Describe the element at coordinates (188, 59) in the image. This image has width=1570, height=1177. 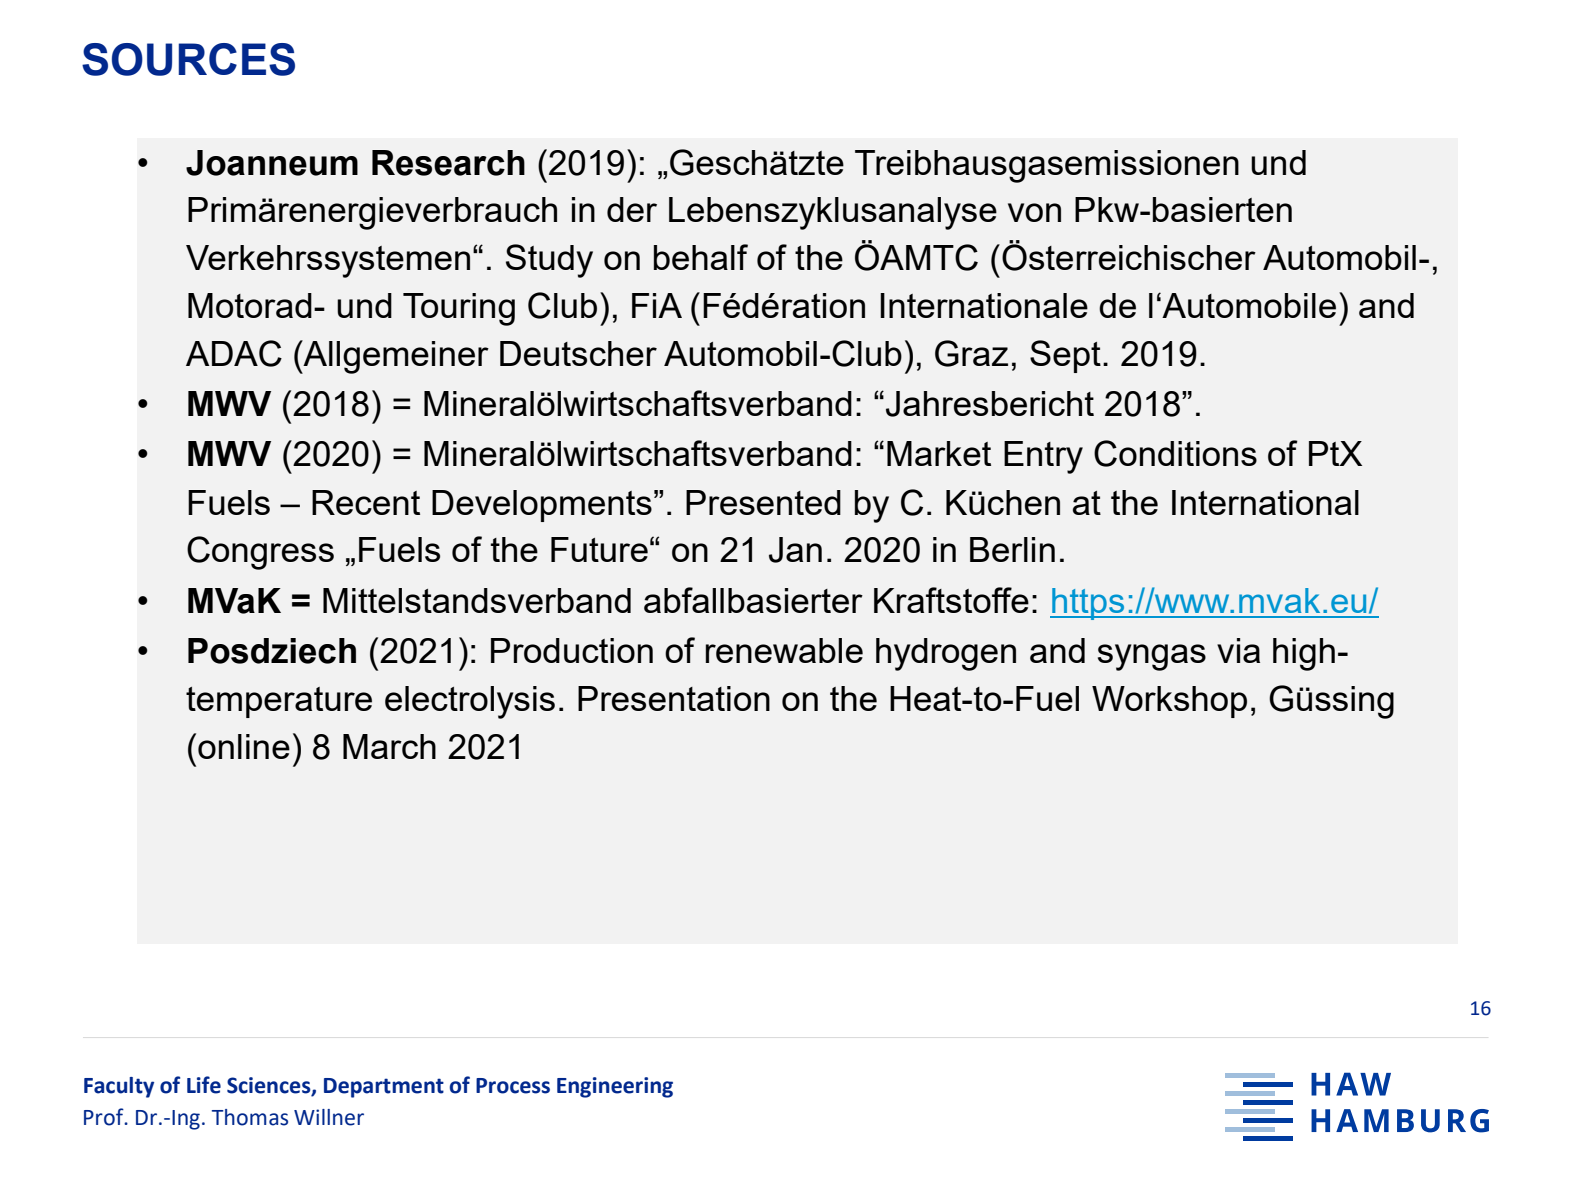
I see `SOURCES` at that location.
